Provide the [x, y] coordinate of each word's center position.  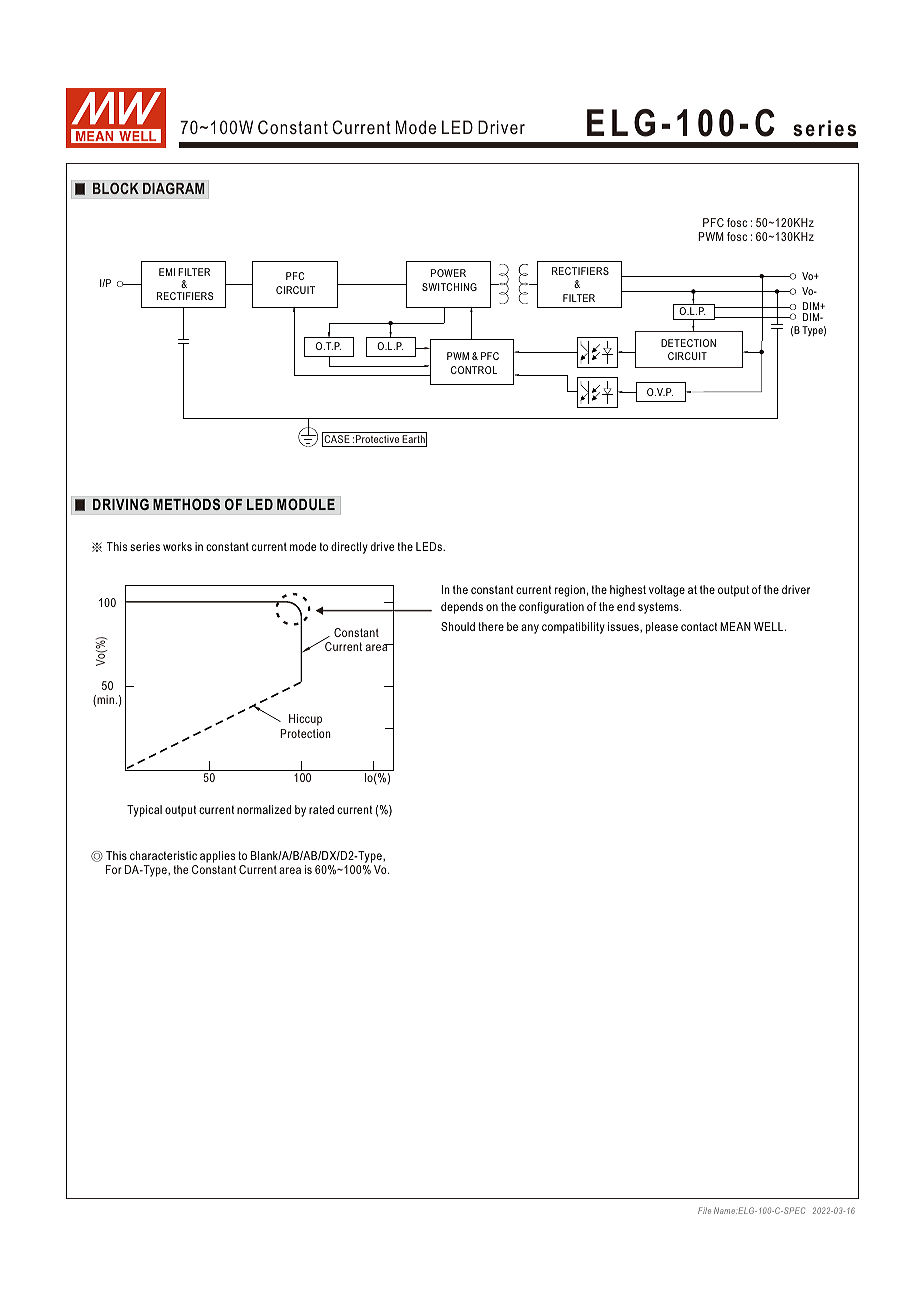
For [114, 869]
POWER [448, 273]
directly [349, 548]
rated [321, 809]
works [177, 546]
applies [217, 857]
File [704, 1210]
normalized [264, 809]
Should [458, 626]
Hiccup [305, 720]
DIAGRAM [173, 188]
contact [699, 626]
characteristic [163, 855]
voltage [667, 591]
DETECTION [688, 343]
